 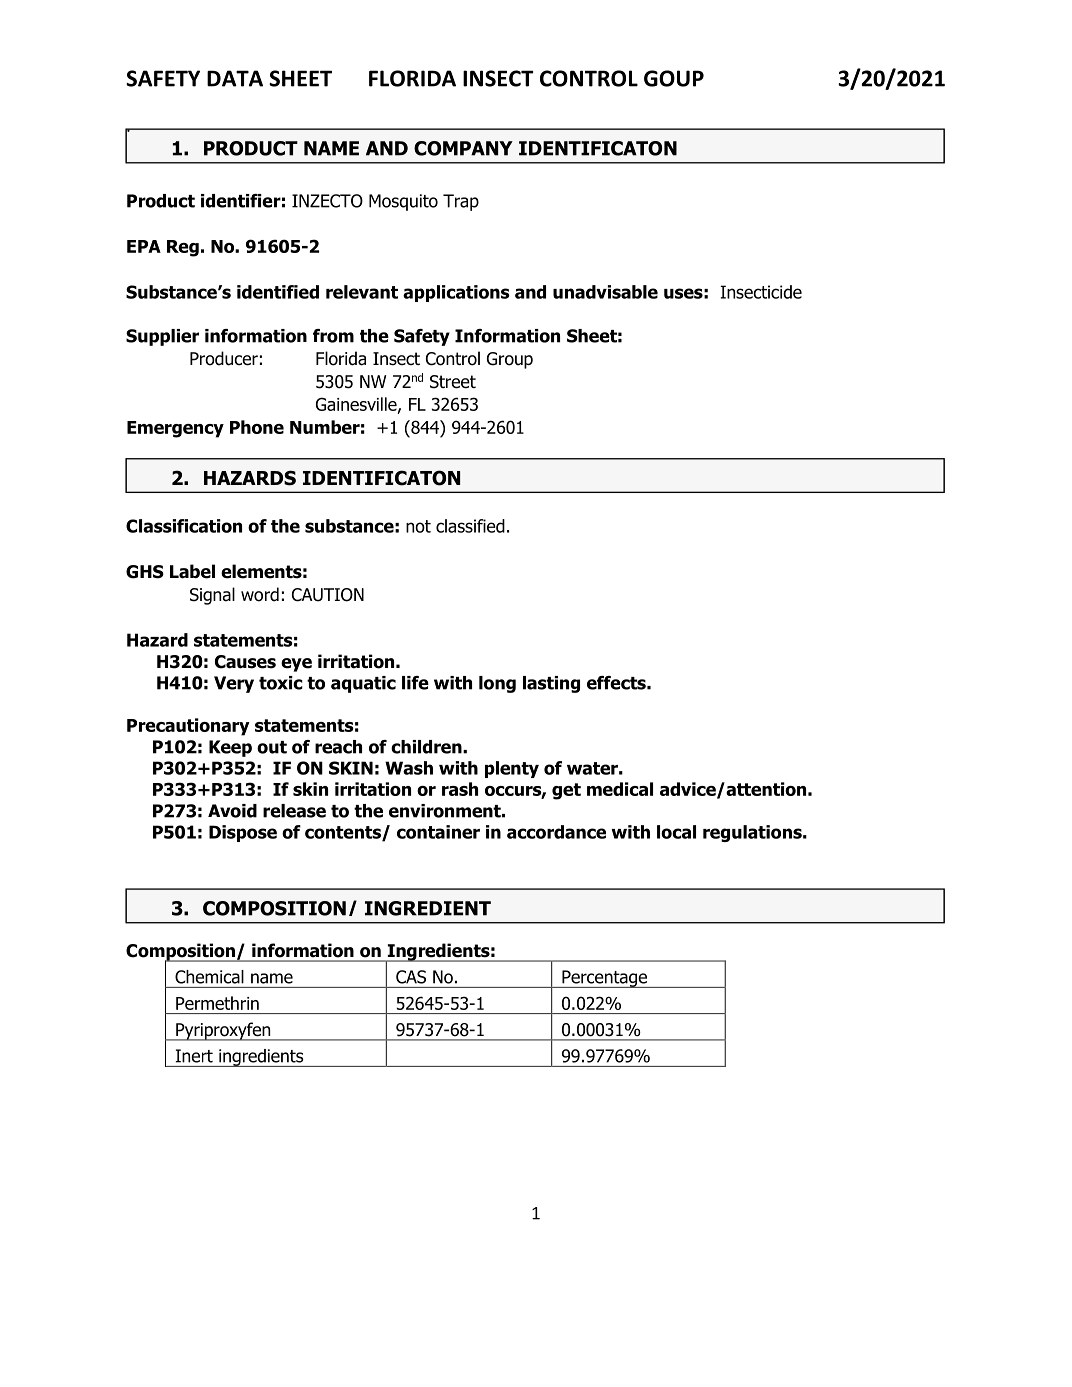 I want to click on lasting, so click(x=551, y=684).
